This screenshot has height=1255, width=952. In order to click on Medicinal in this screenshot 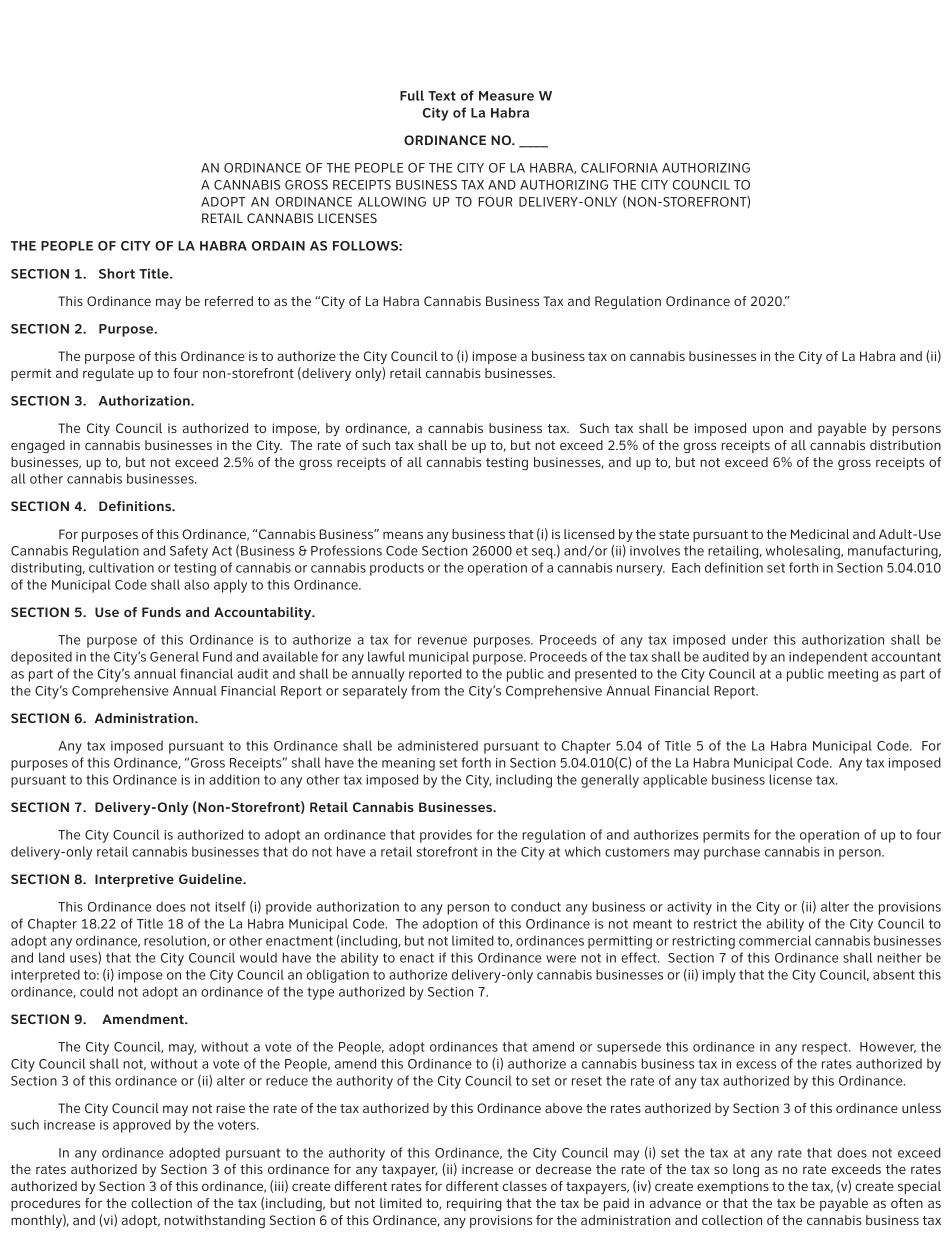, I will do `click(820, 534)`.
